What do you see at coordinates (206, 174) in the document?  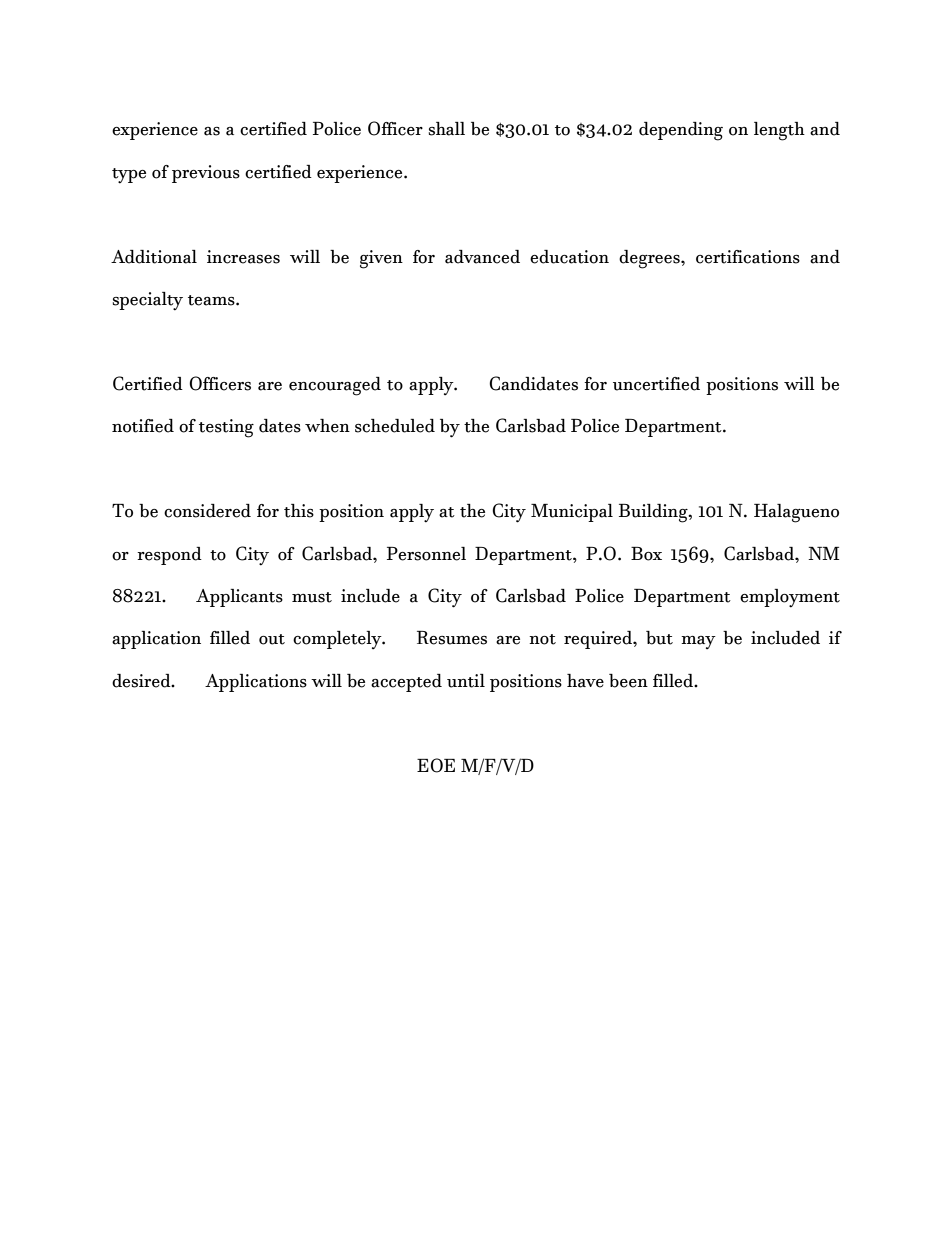 I see `previous` at bounding box center [206, 174].
